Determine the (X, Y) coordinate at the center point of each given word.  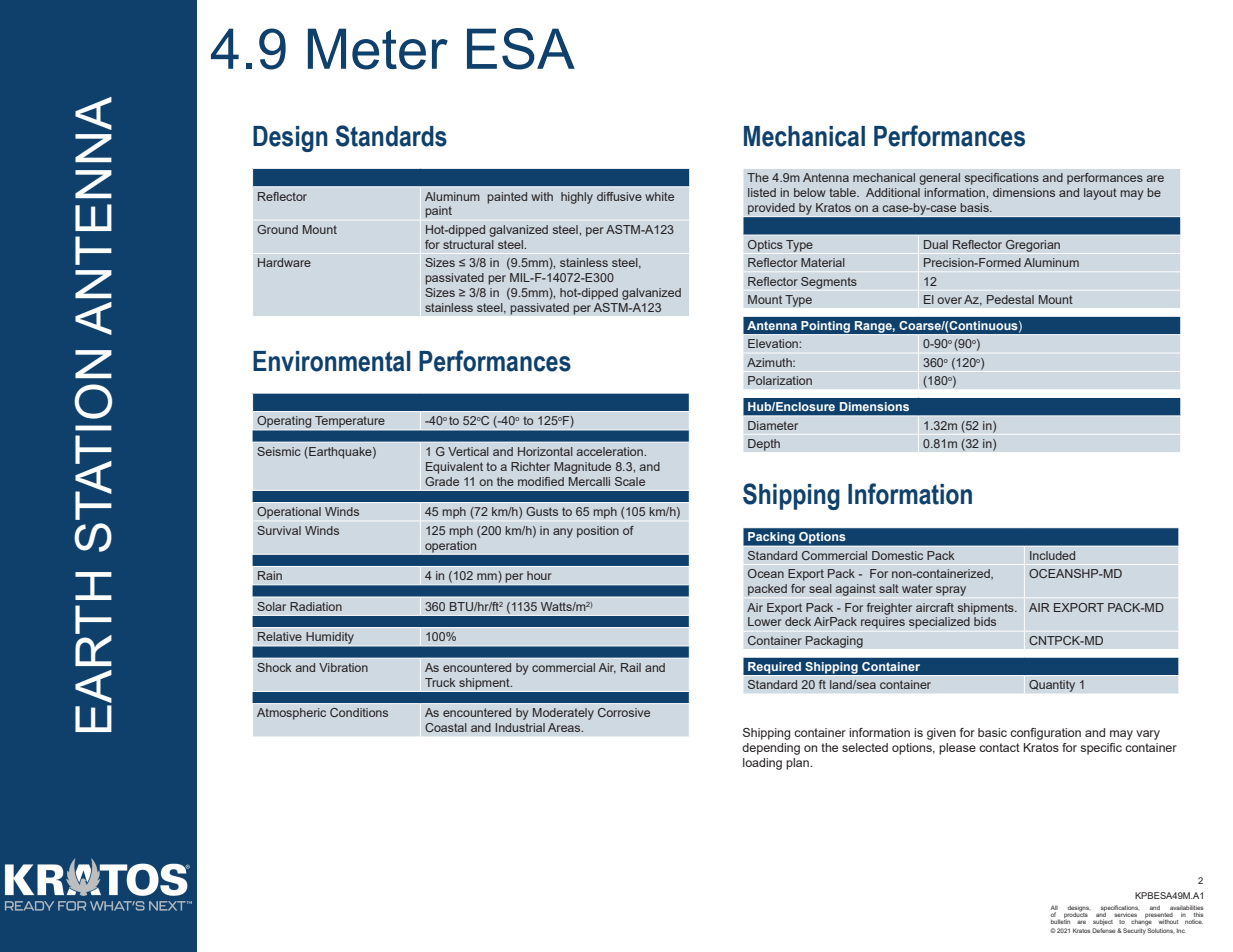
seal (820, 588)
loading (762, 764)
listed (762, 192)
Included (1052, 555)
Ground (277, 229)
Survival (279, 530)
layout (1100, 194)
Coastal (446, 727)
